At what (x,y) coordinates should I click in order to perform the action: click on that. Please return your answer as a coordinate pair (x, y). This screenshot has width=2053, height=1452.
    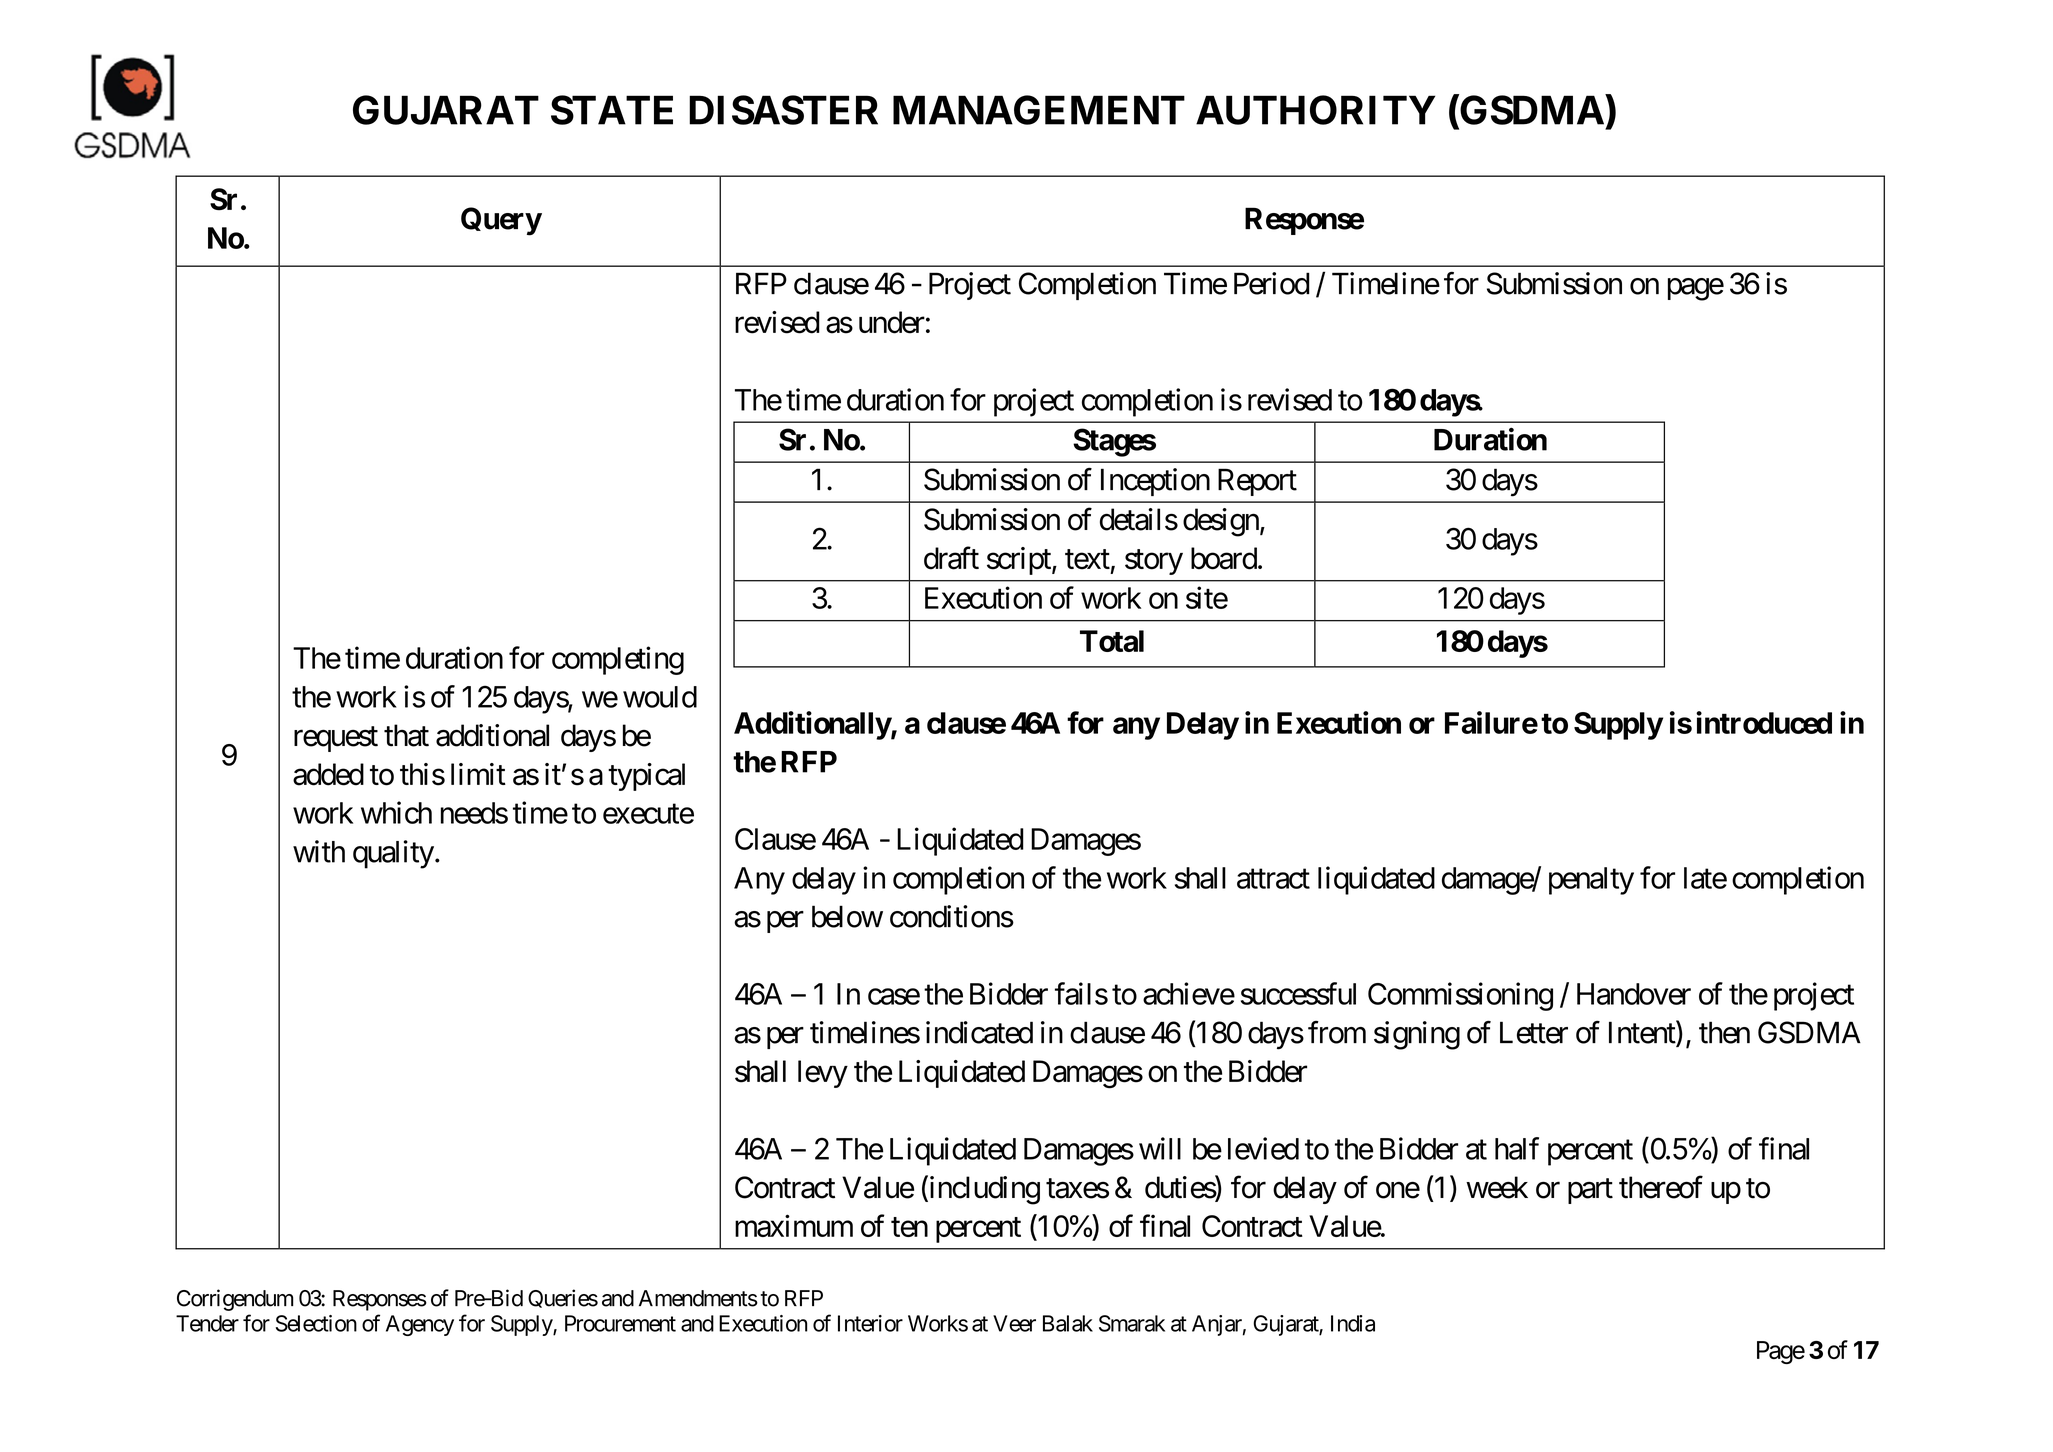
    Looking at the image, I should click on (406, 735).
